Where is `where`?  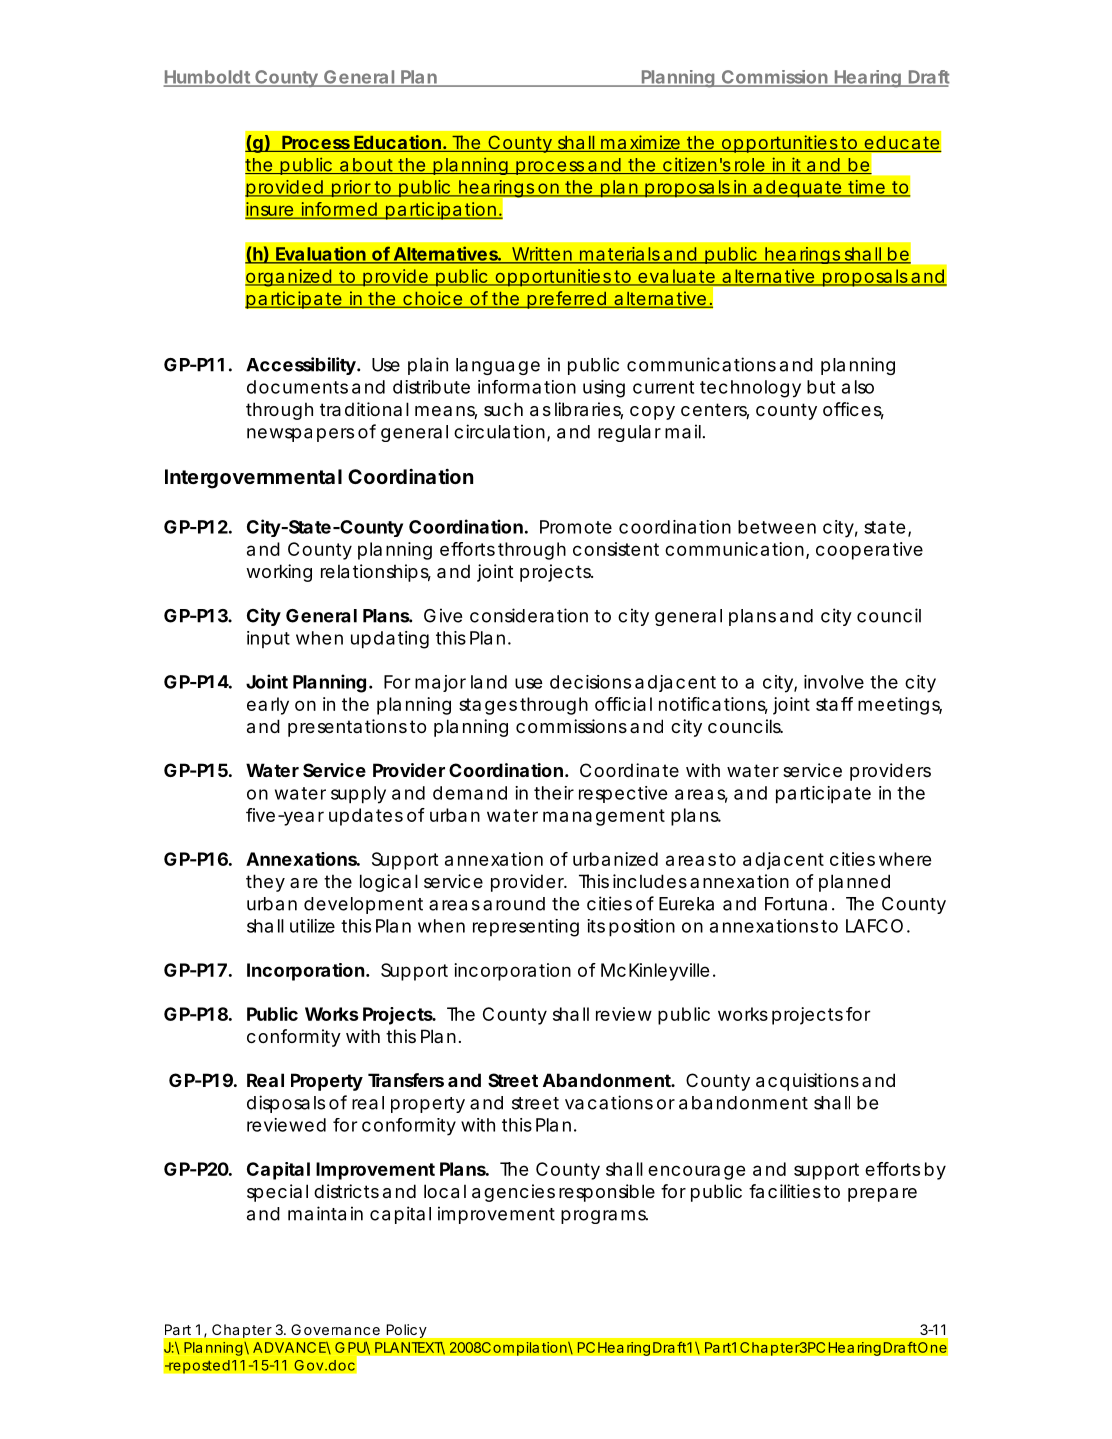
where is located at coordinates (905, 859).
